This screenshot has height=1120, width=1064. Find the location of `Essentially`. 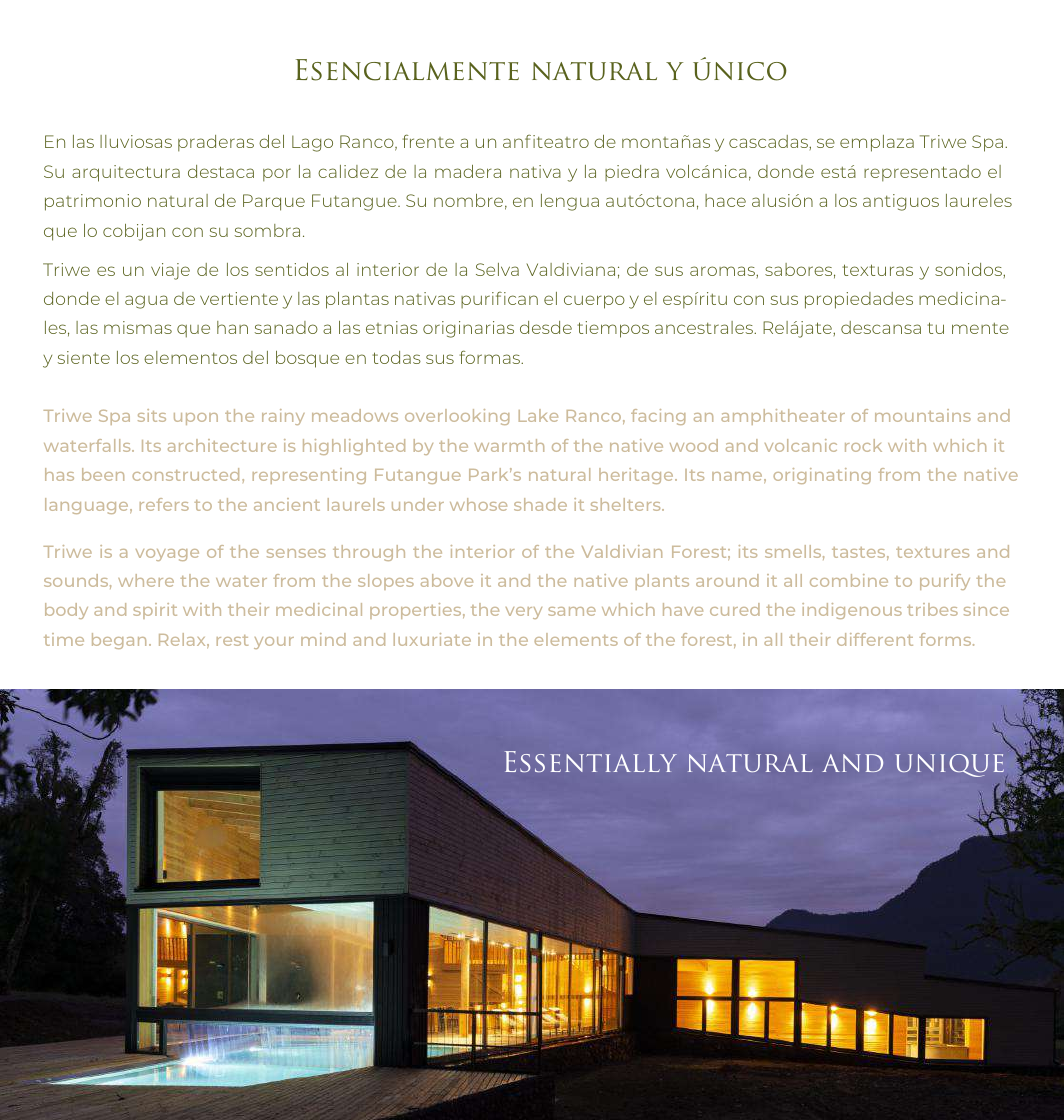

Essentially is located at coordinates (591, 761).
